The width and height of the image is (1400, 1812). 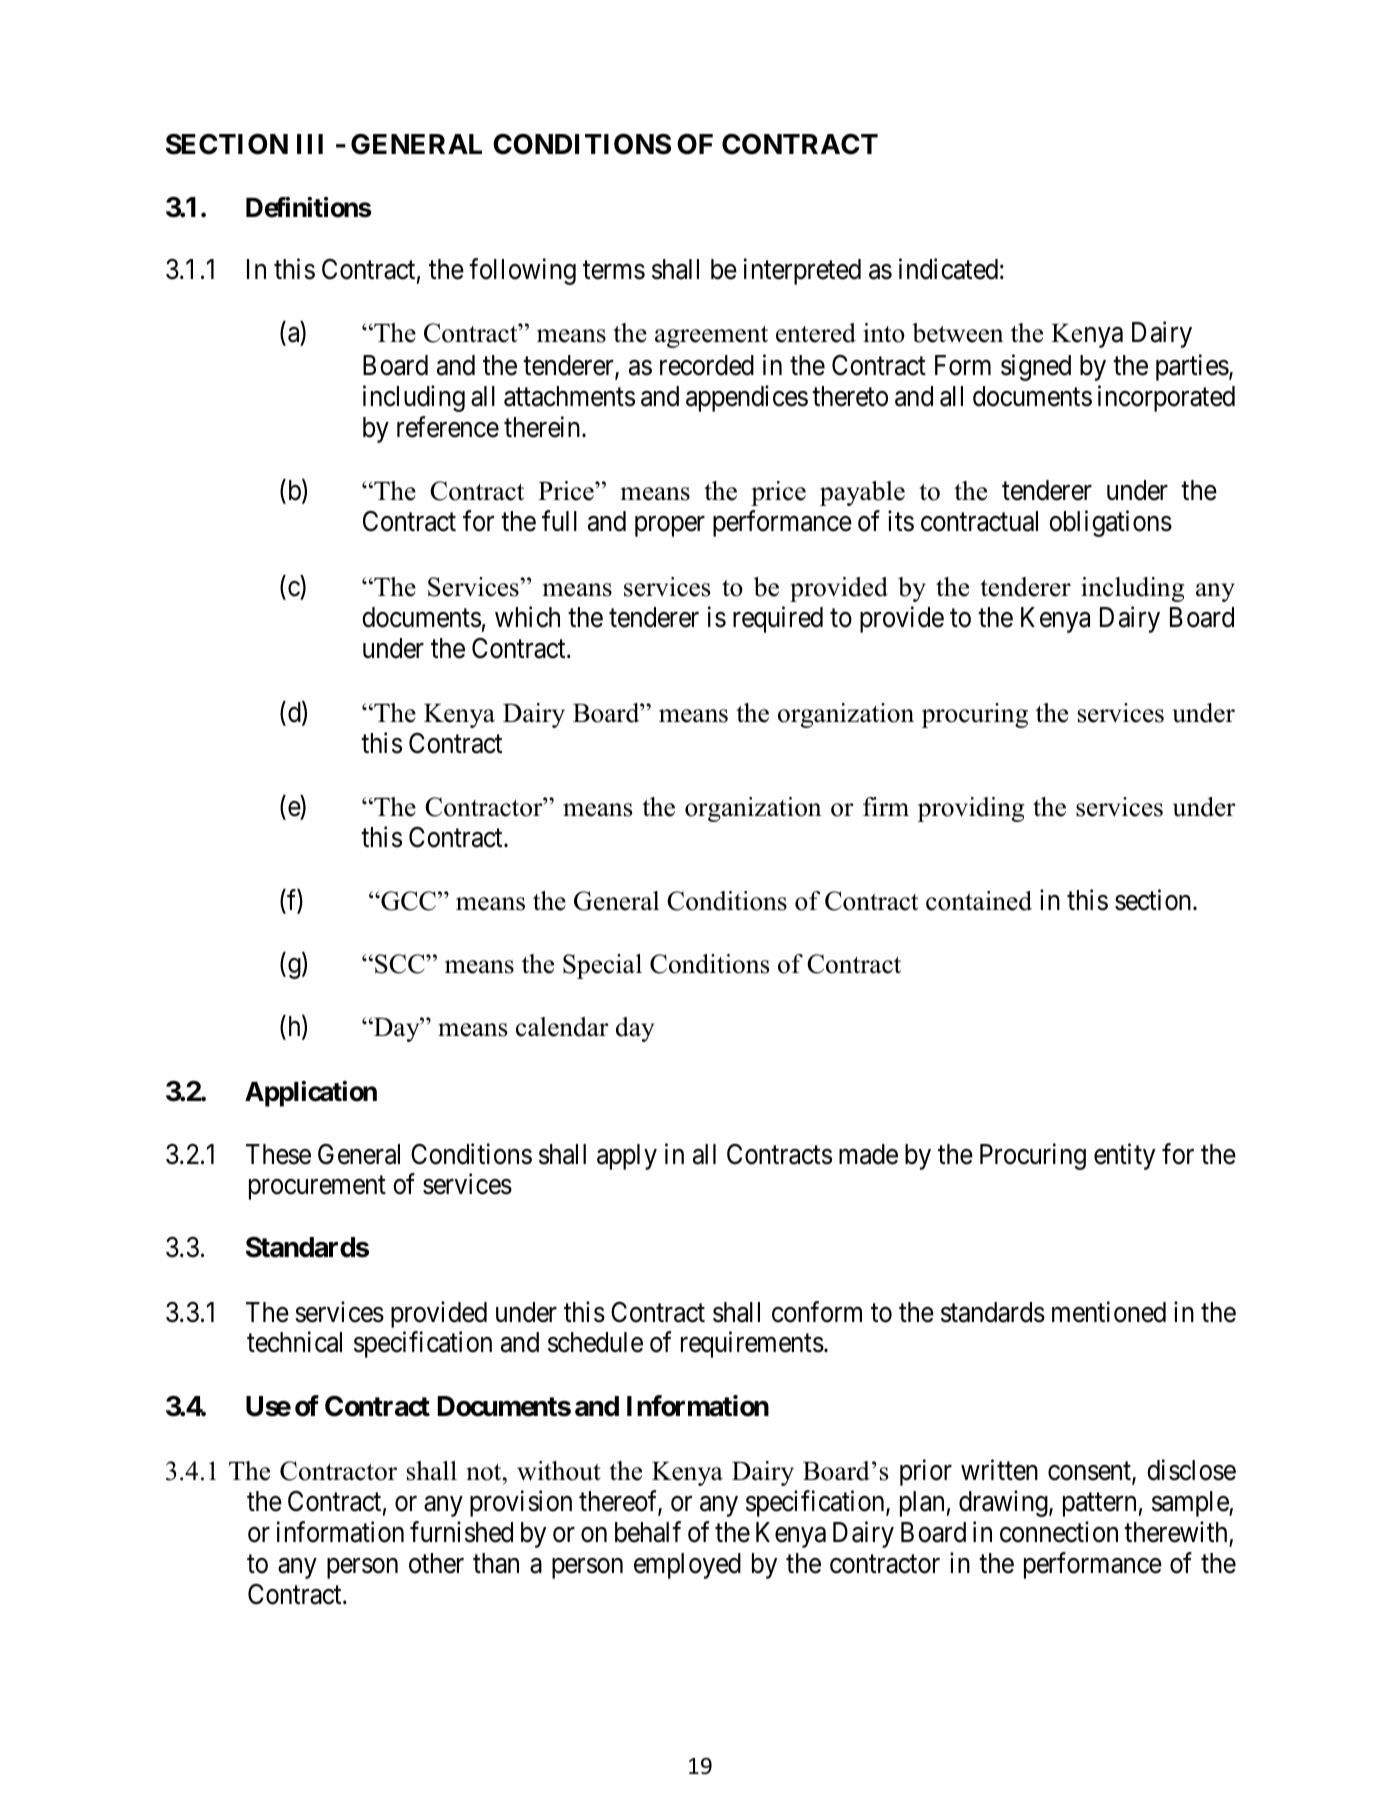 I want to click on interpreted, so click(x=802, y=271).
